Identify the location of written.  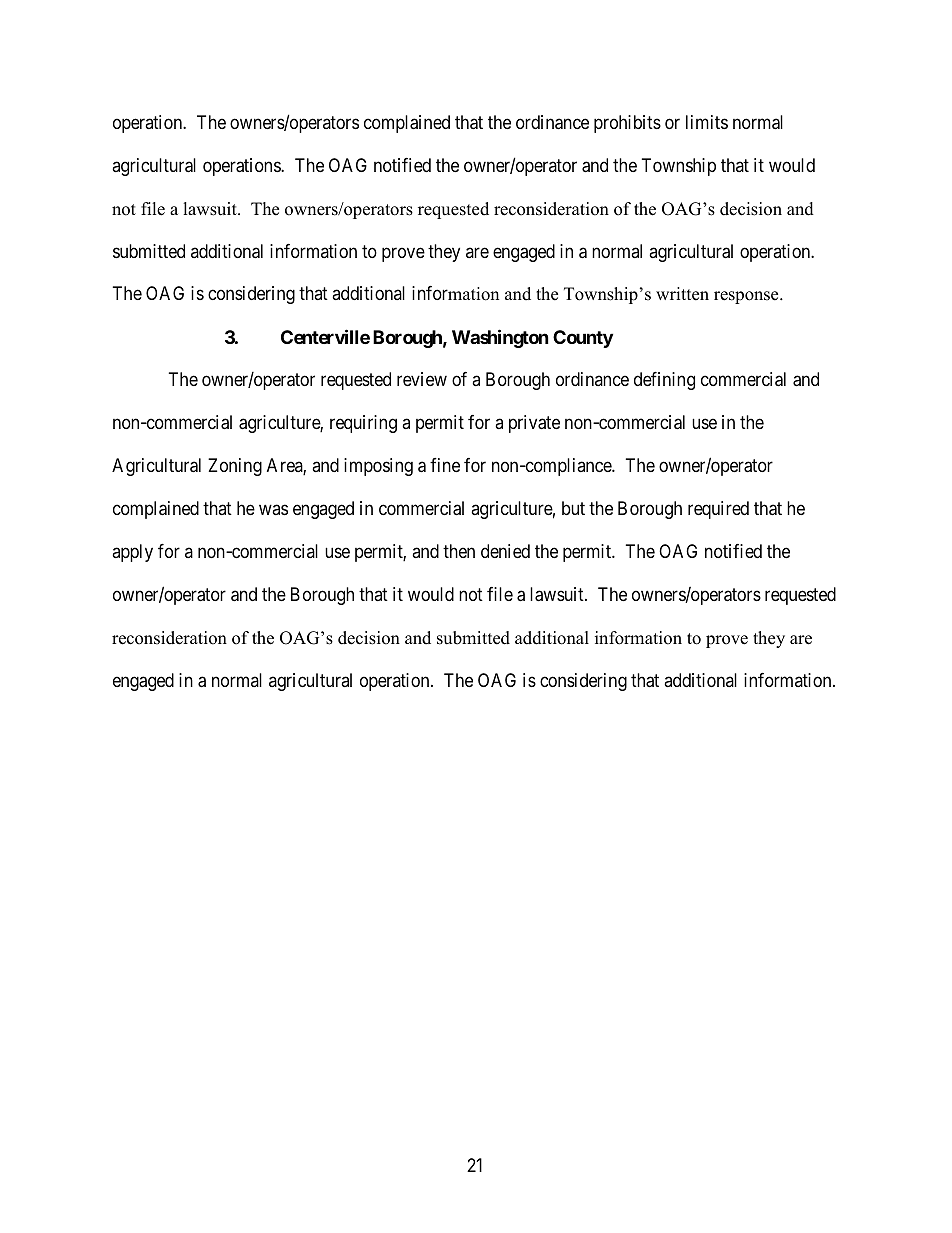
(682, 294).
